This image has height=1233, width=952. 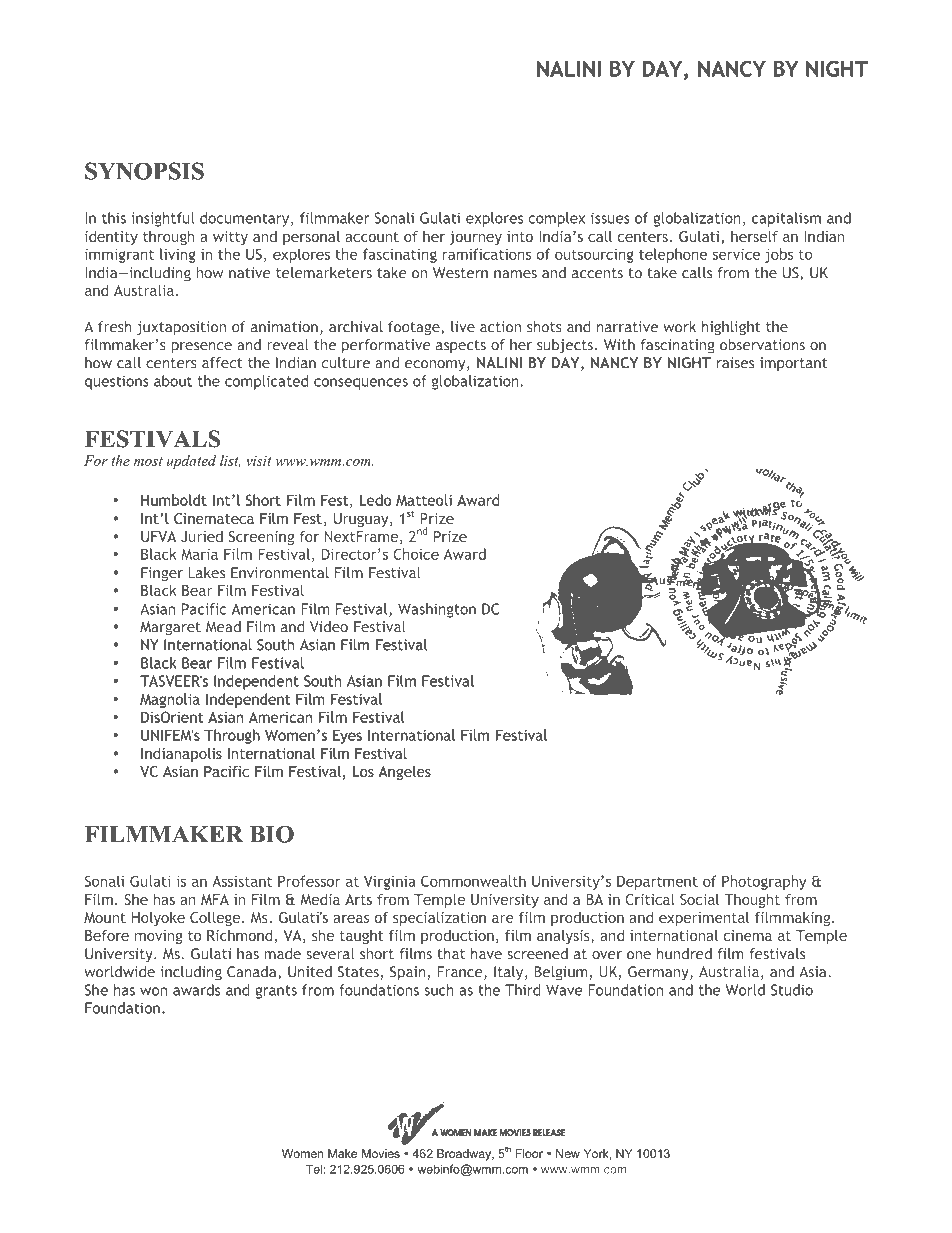 What do you see at coordinates (754, 236) in the image?
I see `herself` at bounding box center [754, 236].
